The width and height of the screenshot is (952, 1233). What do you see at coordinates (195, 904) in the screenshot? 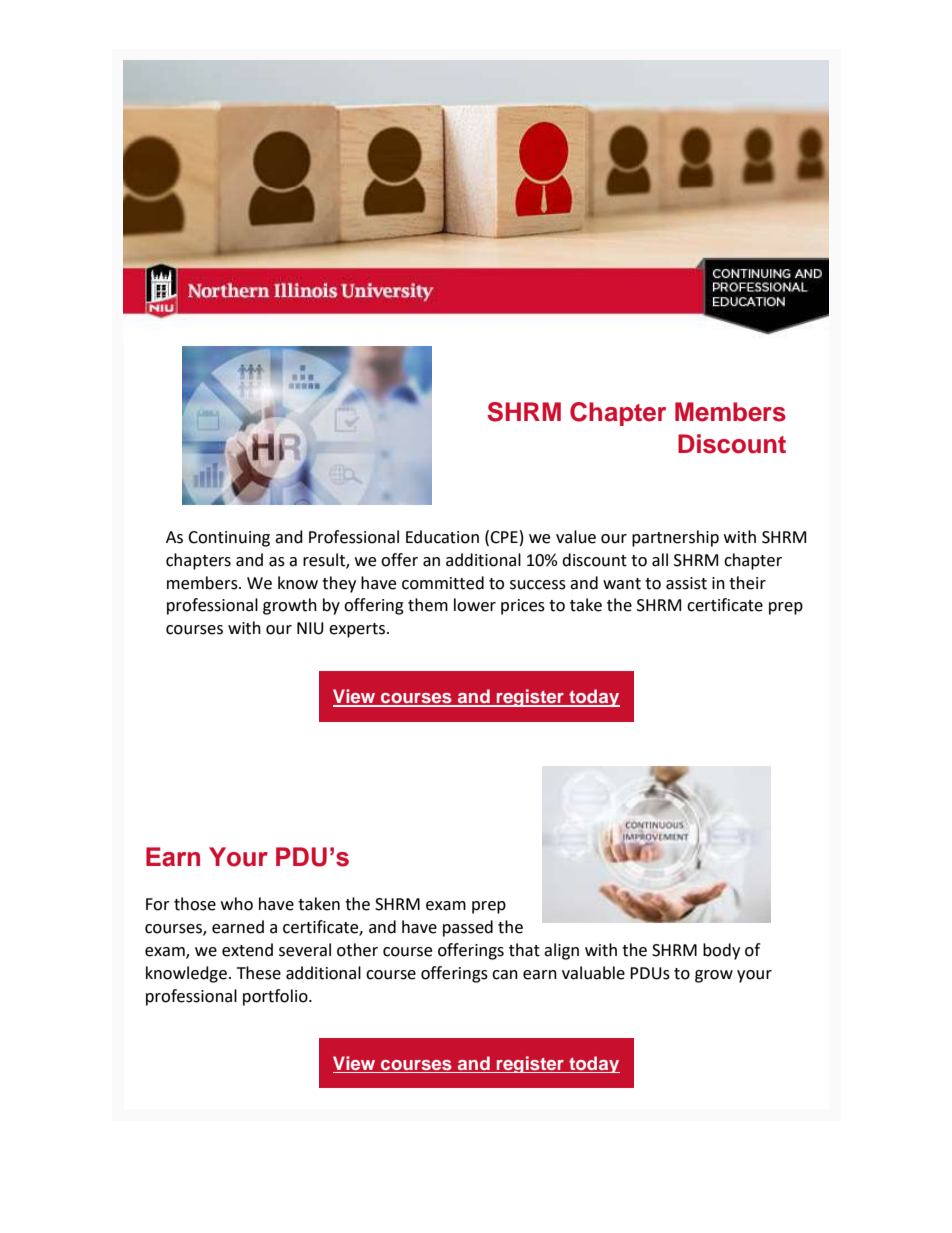
I see `those` at bounding box center [195, 904].
